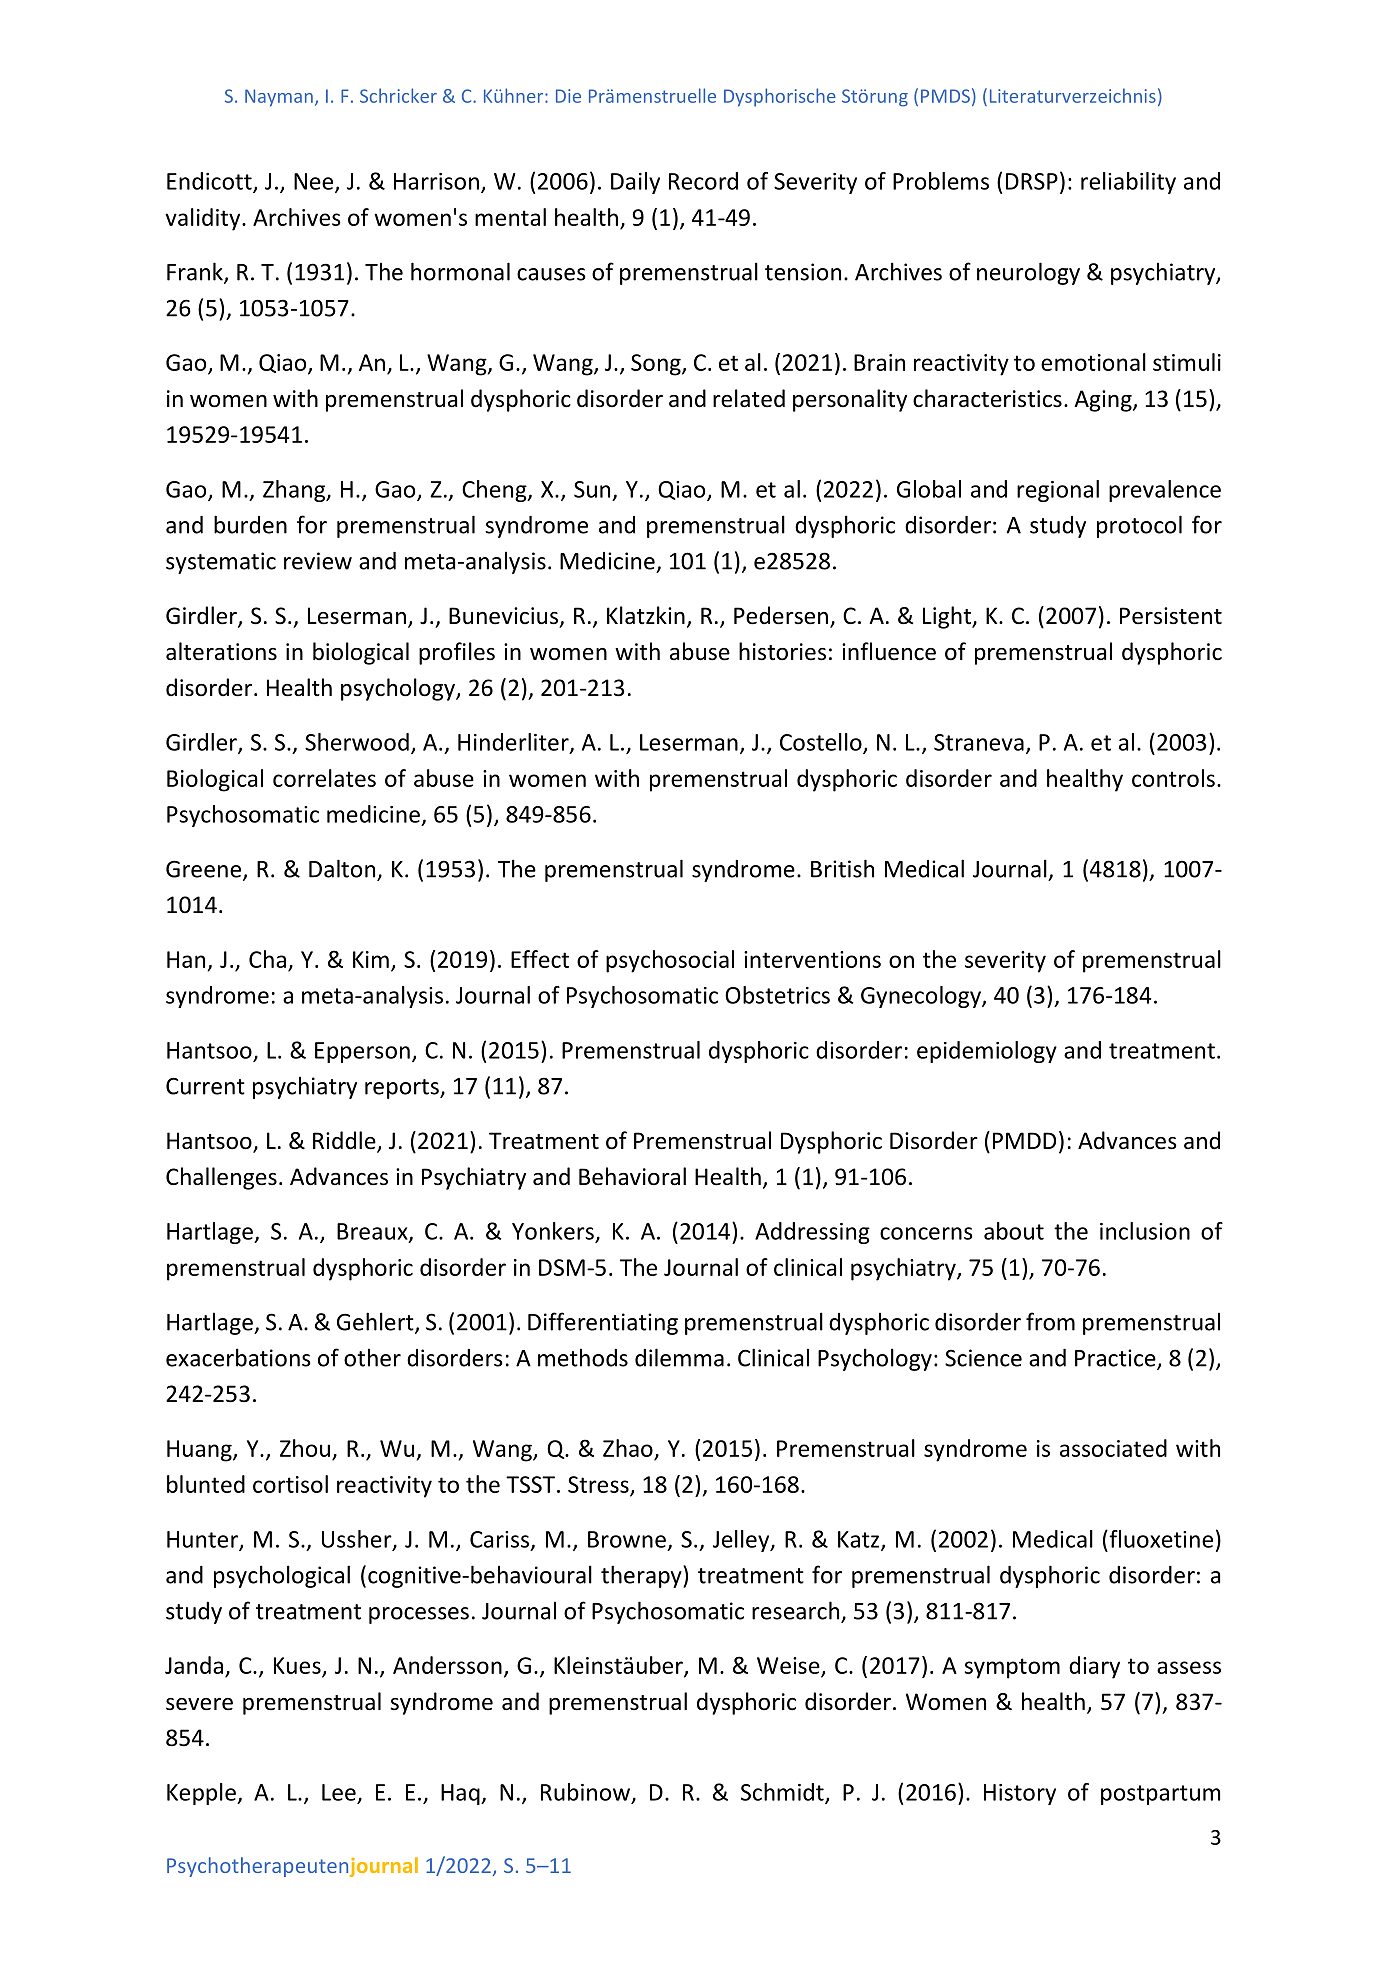 Image resolution: width=1387 pixels, height=1962 pixels. I want to click on reliability, so click(1128, 183).
